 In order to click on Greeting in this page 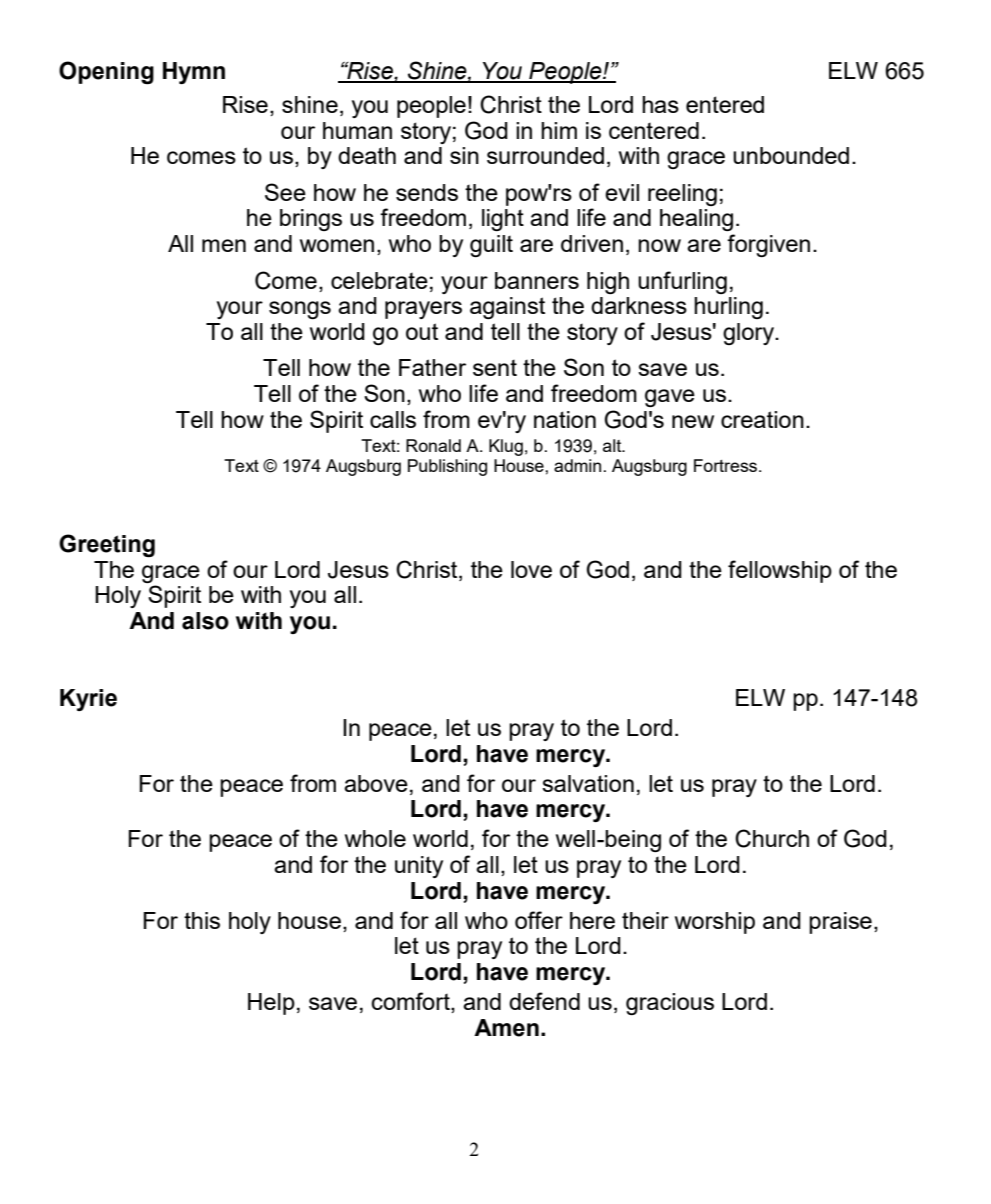, I will do `click(107, 545)`.
